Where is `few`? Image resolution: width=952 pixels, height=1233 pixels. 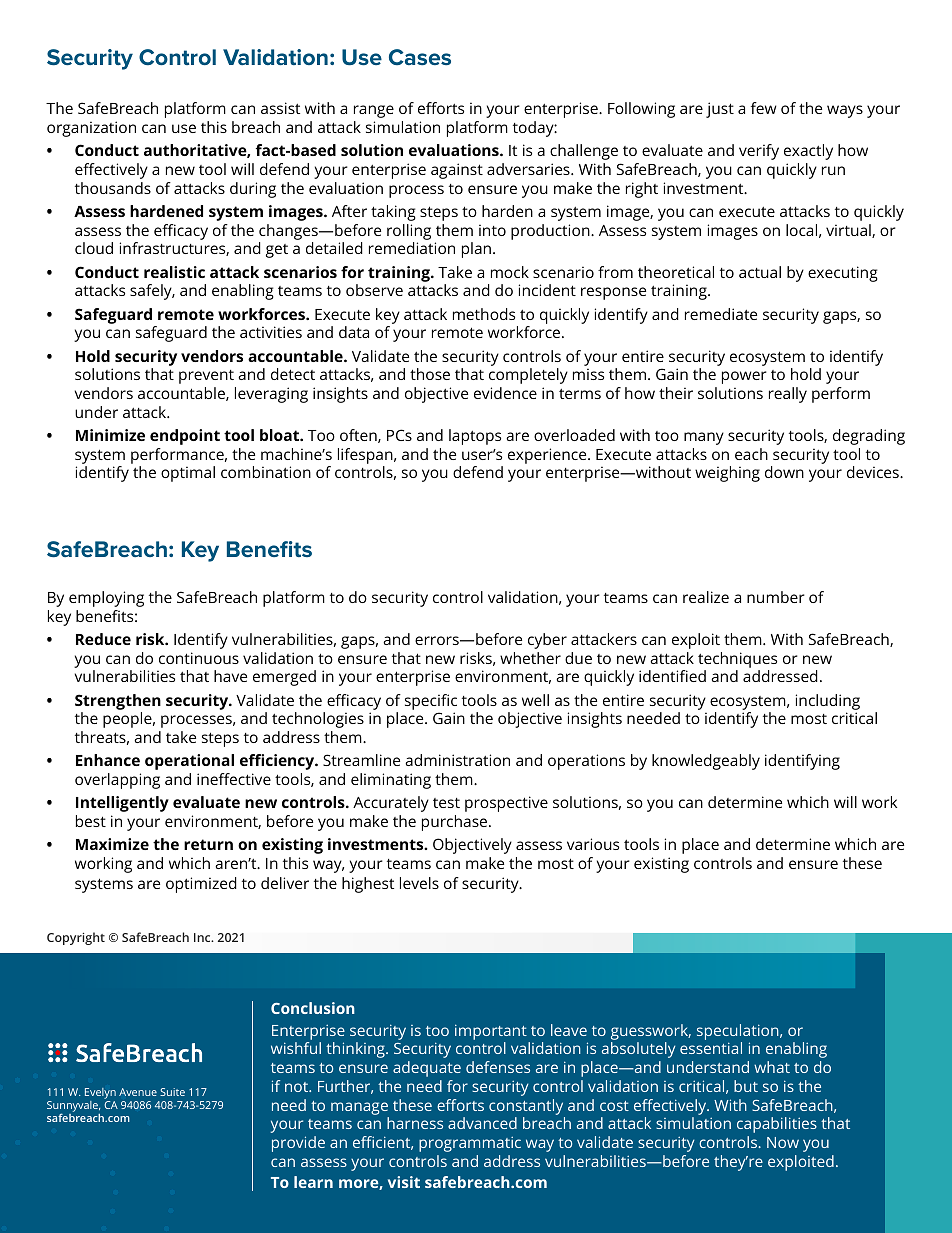
few is located at coordinates (764, 108).
